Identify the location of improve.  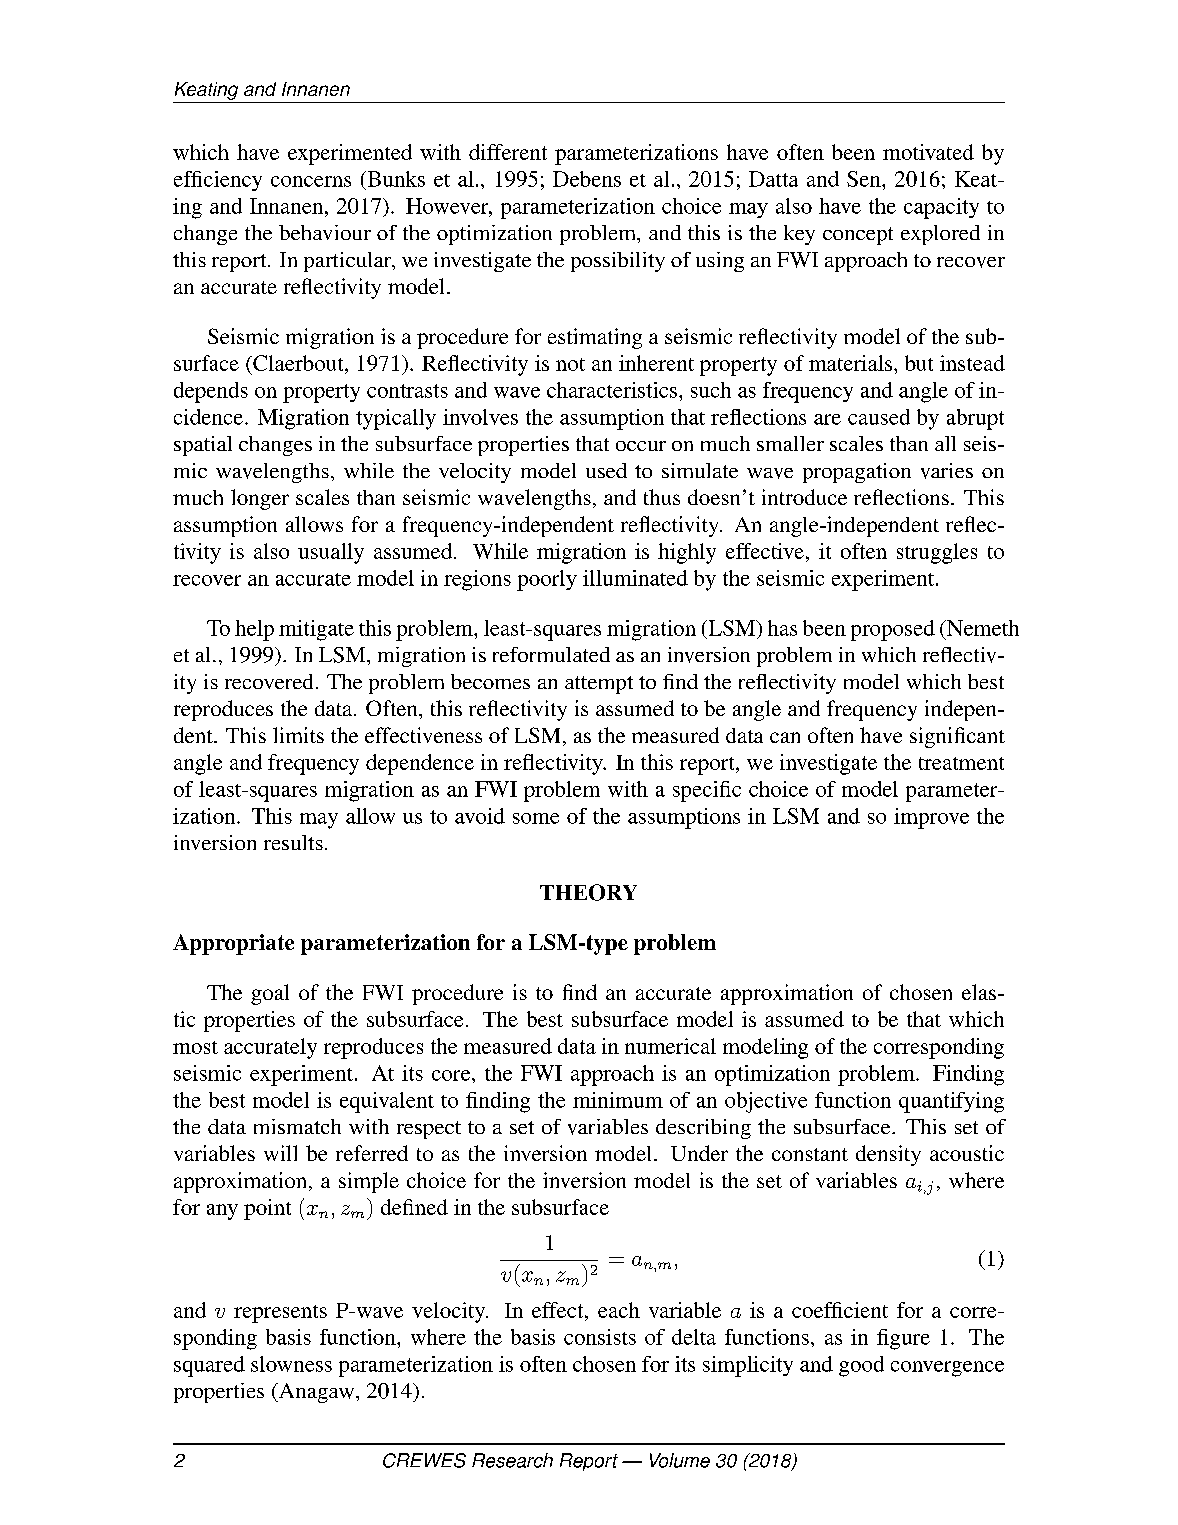
(931, 818).
